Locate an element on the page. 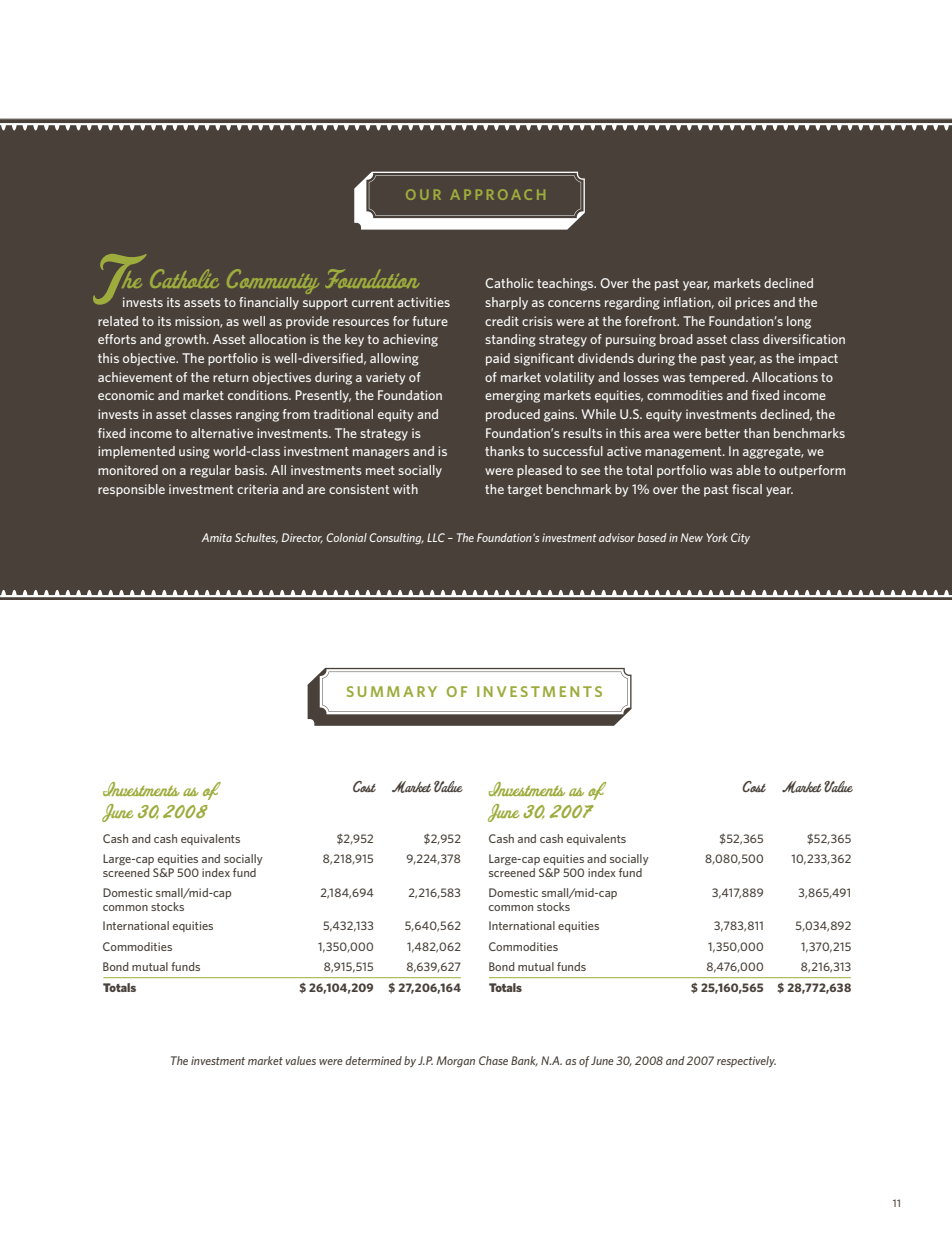  Amita is located at coordinates (216, 537).
